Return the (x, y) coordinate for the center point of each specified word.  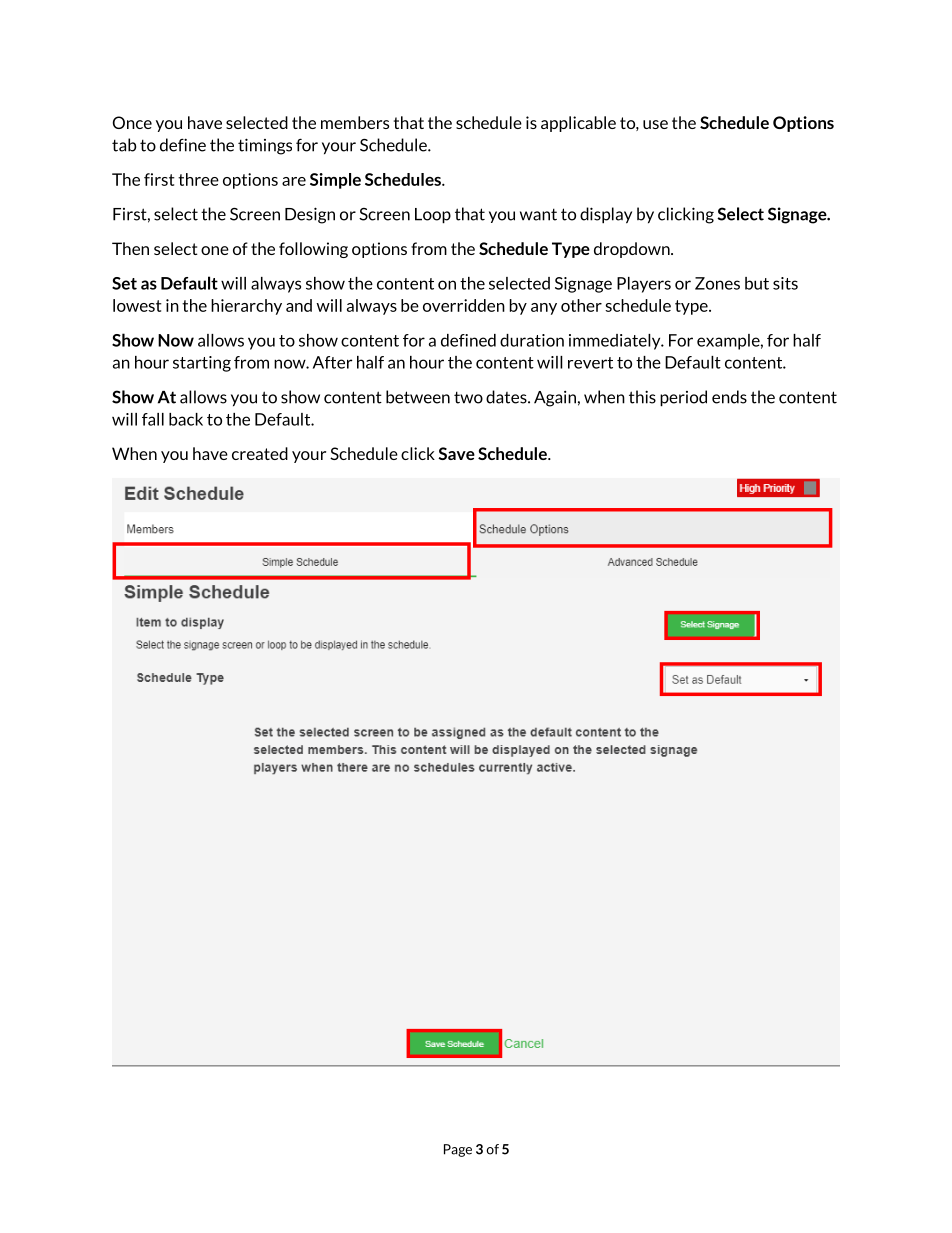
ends (729, 397)
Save (456, 453)
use (655, 124)
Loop (433, 216)
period (683, 398)
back (186, 419)
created (260, 453)
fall (153, 419)
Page (458, 1150)
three (198, 179)
